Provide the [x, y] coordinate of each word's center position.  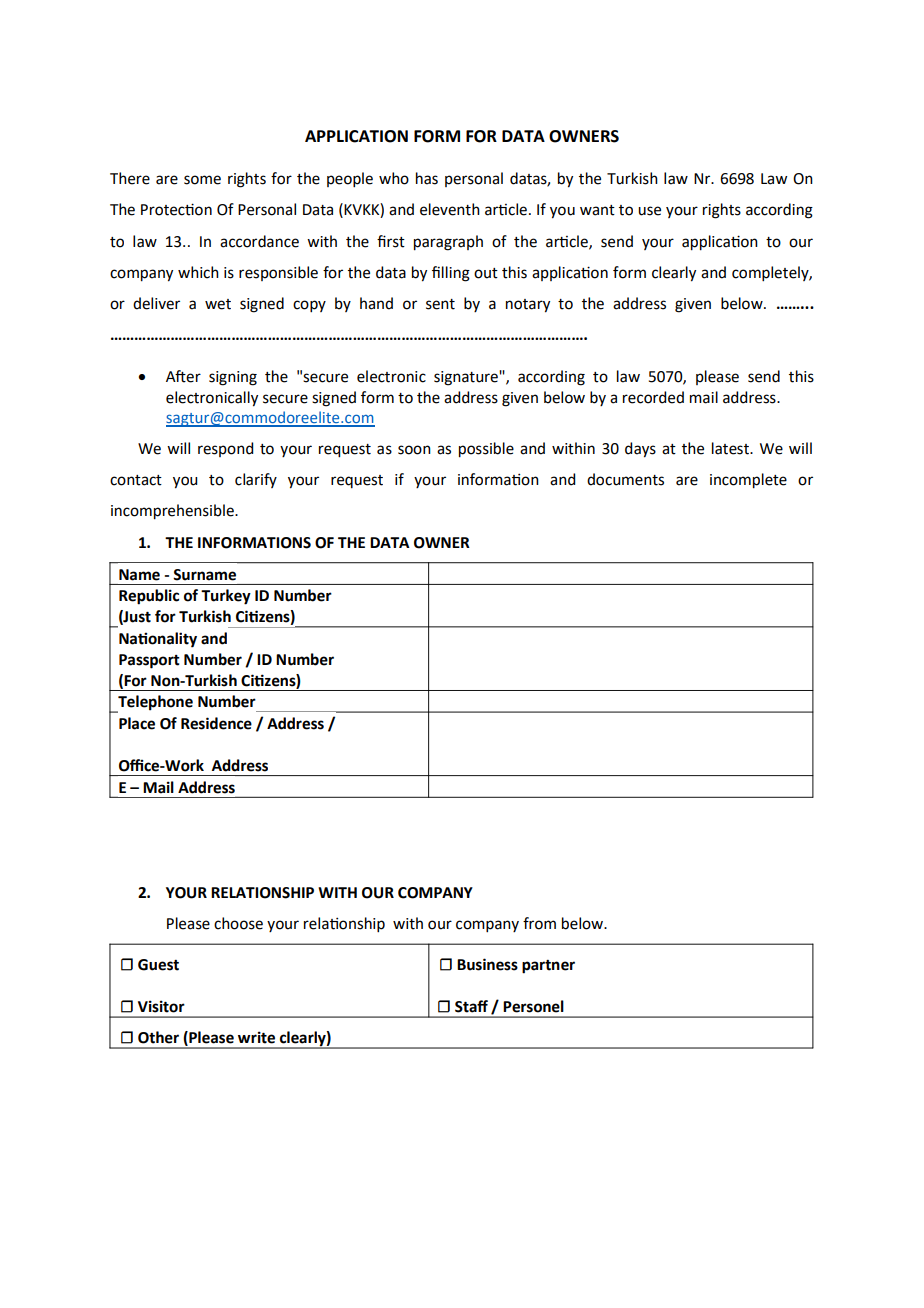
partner [548, 967]
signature [467, 378]
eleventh [450, 209]
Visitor [161, 1006]
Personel [533, 1006]
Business [487, 964]
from [539, 923]
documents [625, 479]
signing [233, 378]
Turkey [226, 597]
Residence [216, 723]
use [649, 211]
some [202, 180]
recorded [653, 397]
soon [414, 450]
